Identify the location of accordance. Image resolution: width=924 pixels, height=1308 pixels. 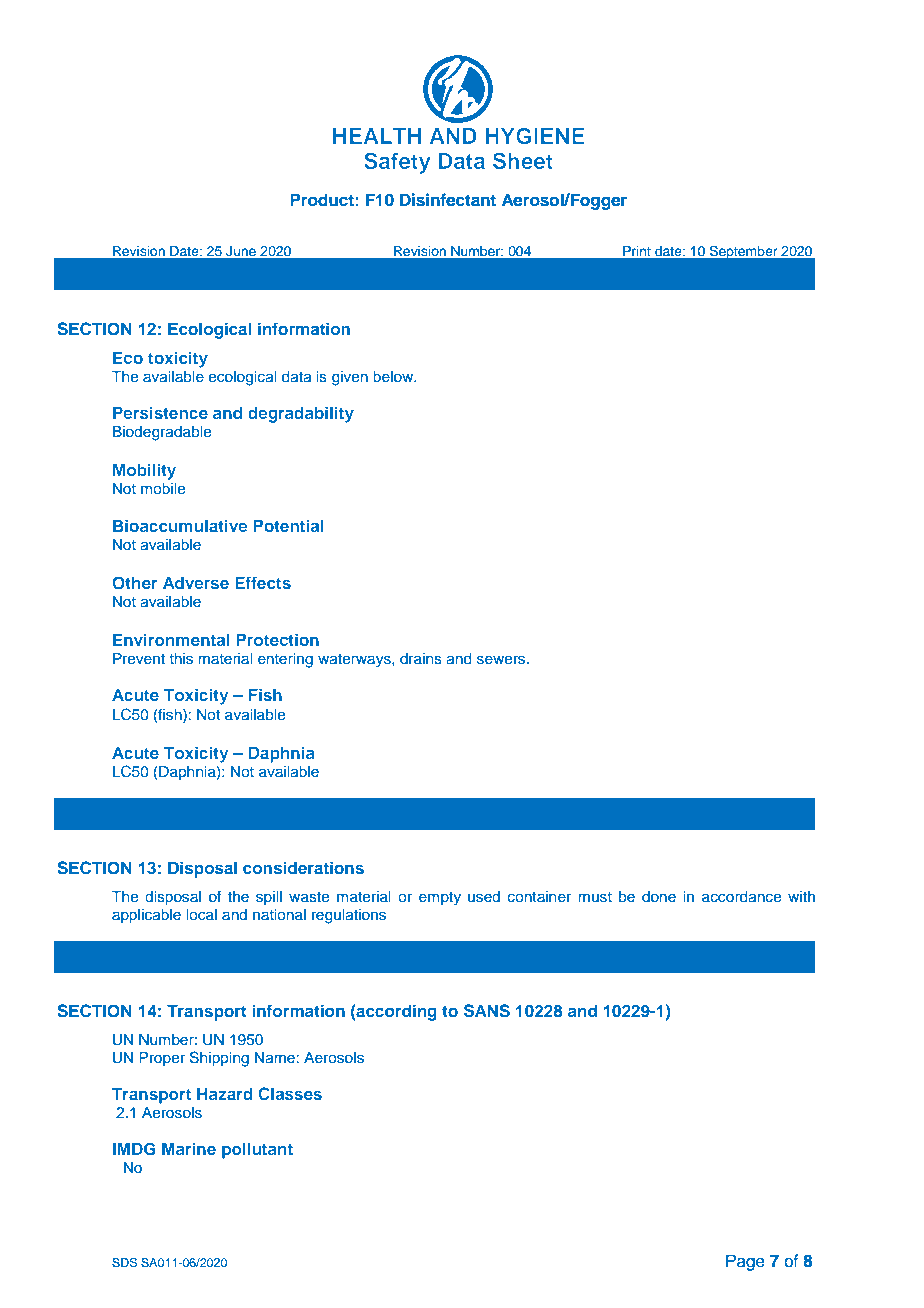
(741, 897).
